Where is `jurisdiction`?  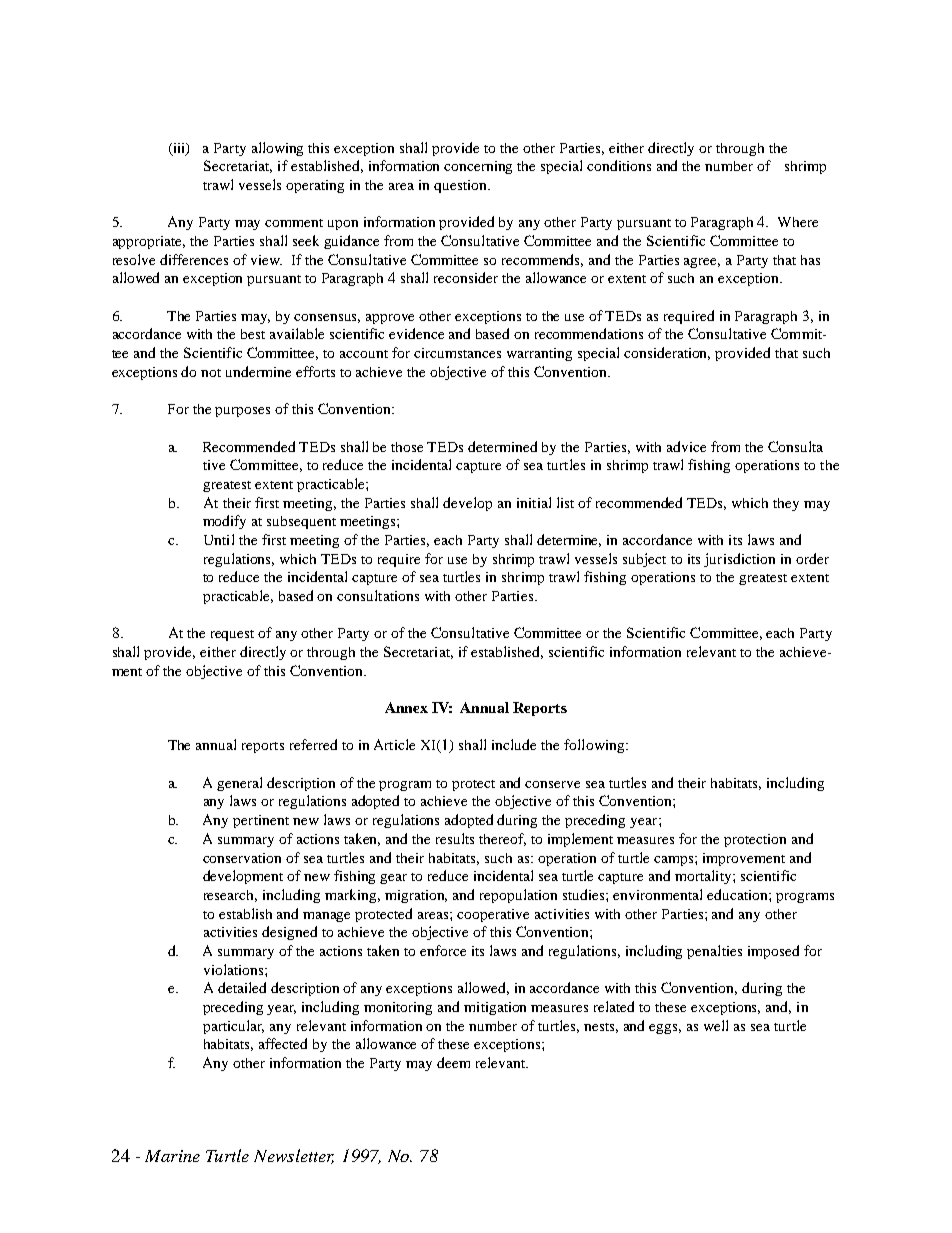 jurisdiction is located at coordinates (739, 560).
